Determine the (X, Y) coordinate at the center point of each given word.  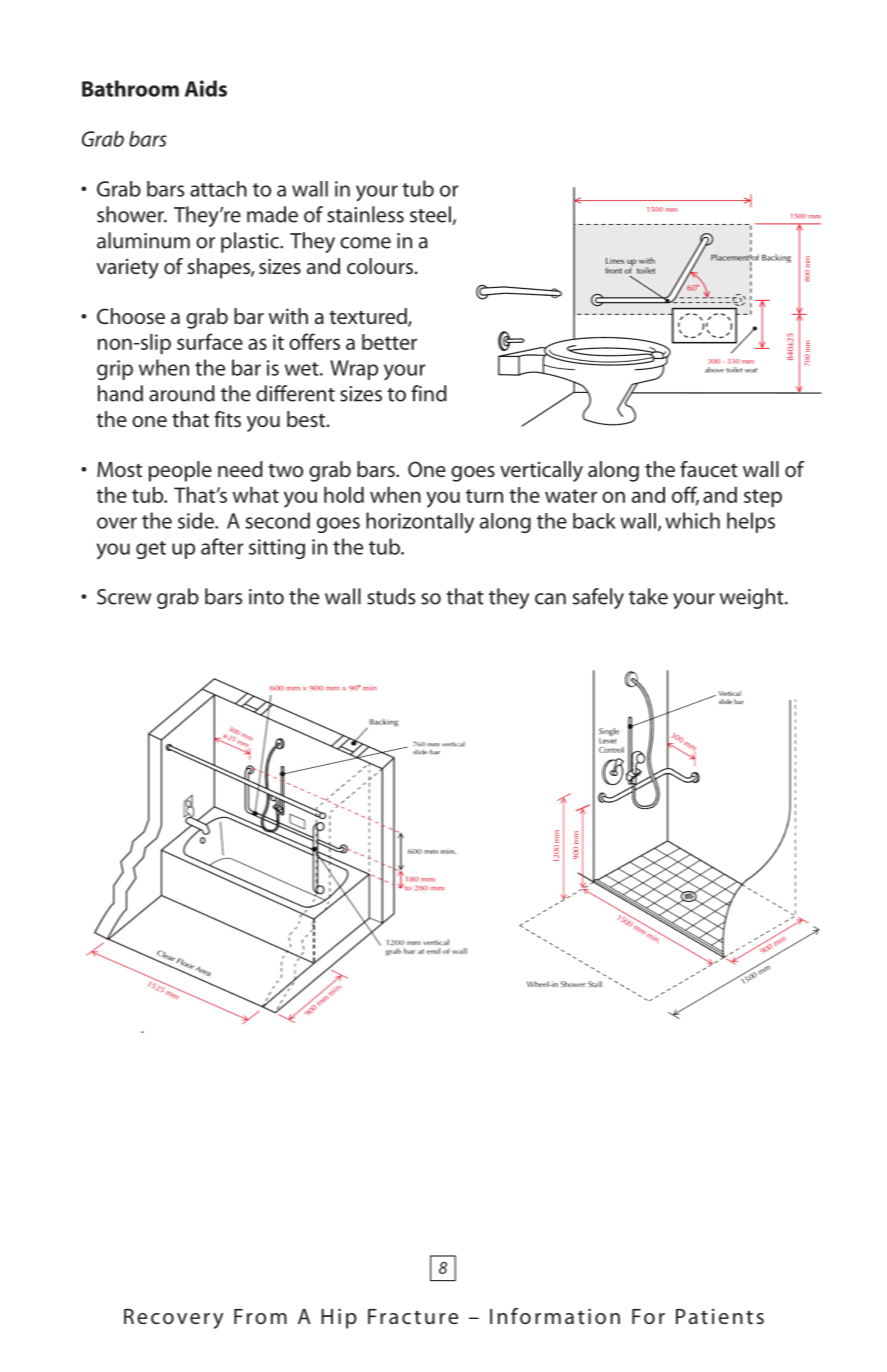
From (260, 1316)
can (550, 599)
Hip (339, 1318)
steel (431, 215)
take (648, 596)
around (182, 393)
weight (753, 598)
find (429, 393)
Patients (720, 1316)
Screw (124, 597)
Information (555, 1316)
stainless (365, 214)
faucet (709, 469)
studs (391, 596)
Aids (206, 88)
